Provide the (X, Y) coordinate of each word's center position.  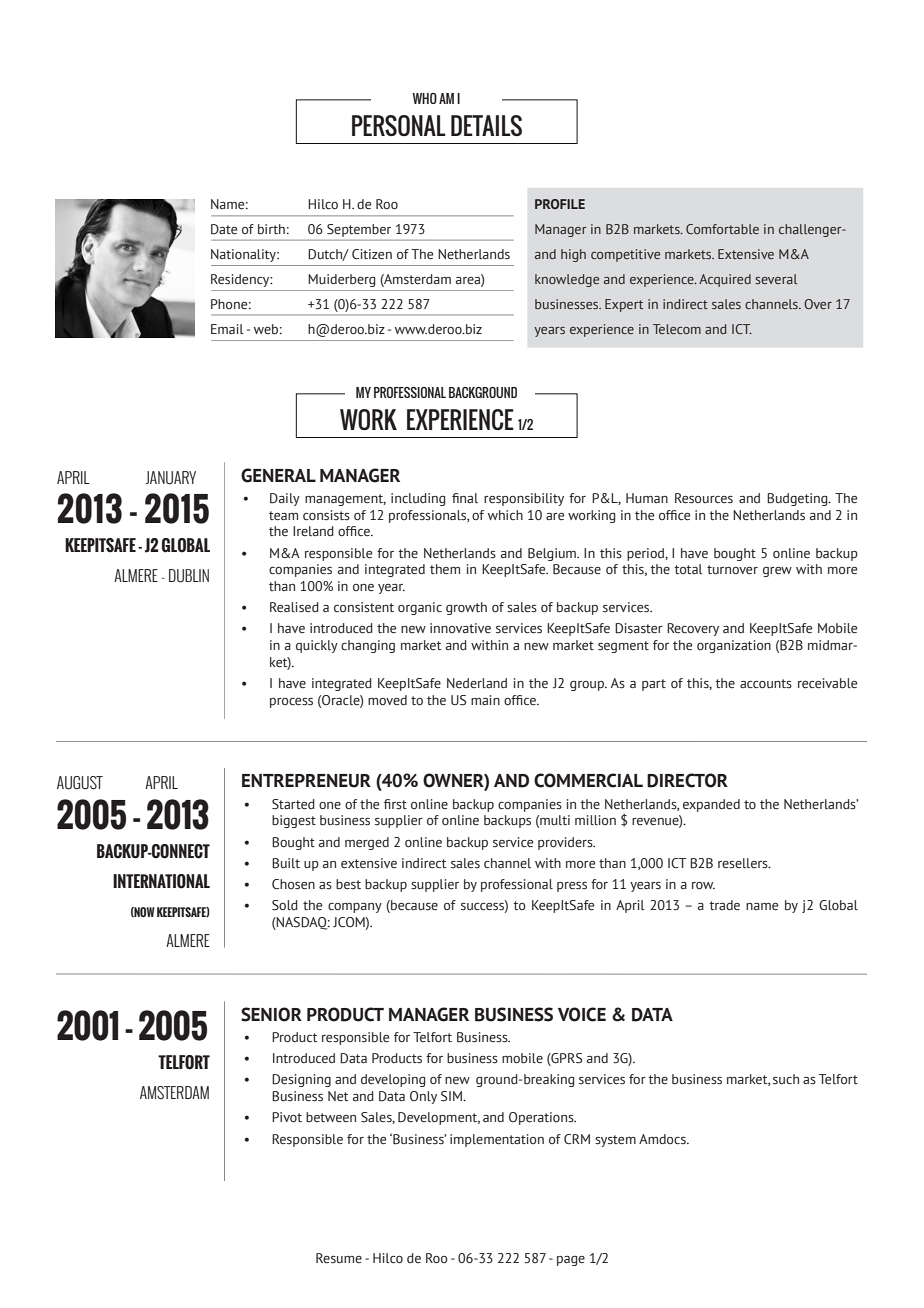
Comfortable (722, 229)
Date (224, 229)
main (485, 700)
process (291, 703)
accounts (766, 684)
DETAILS (486, 125)
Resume (339, 1258)
